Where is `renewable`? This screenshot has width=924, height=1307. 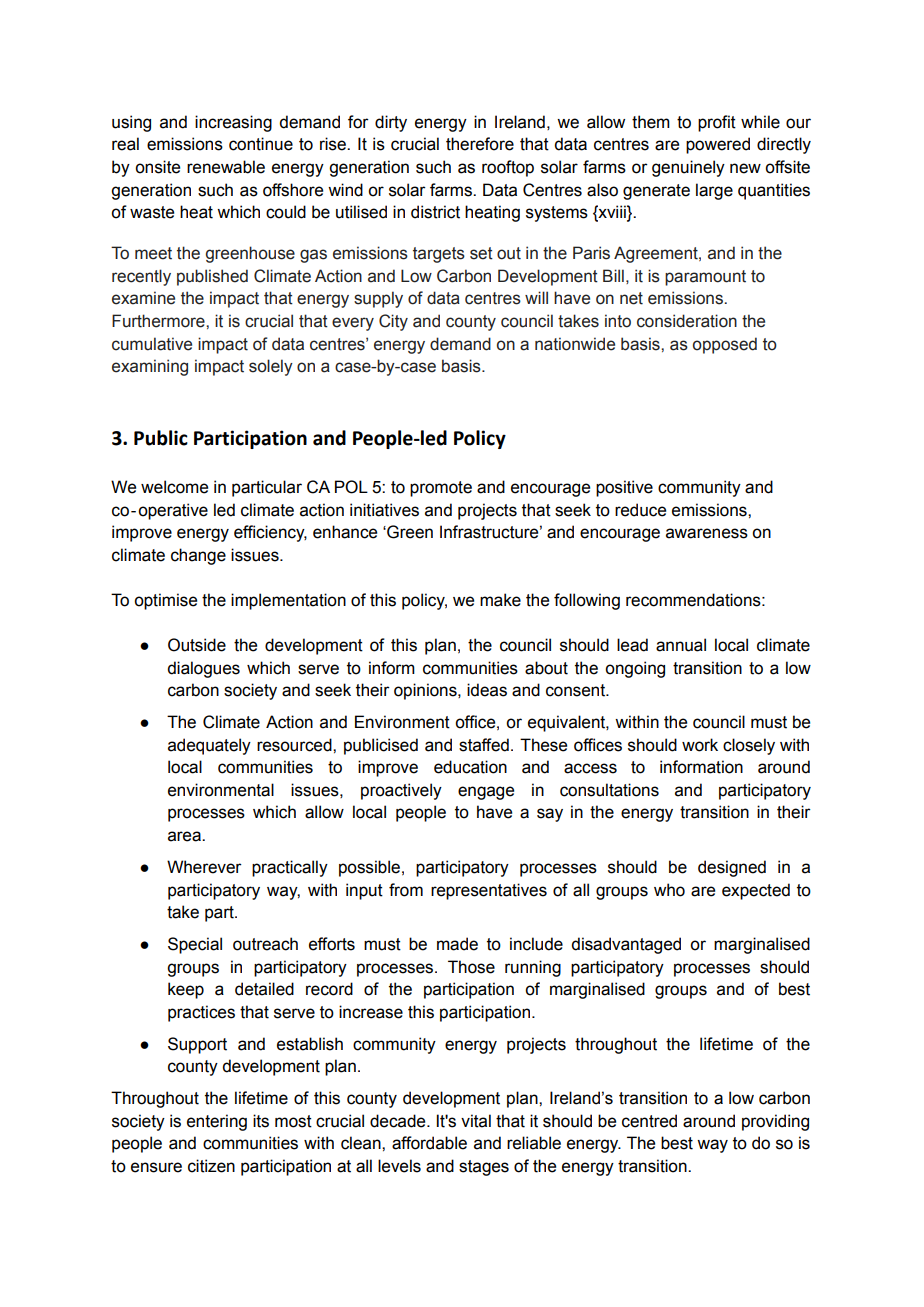
renewable is located at coordinates (226, 167).
